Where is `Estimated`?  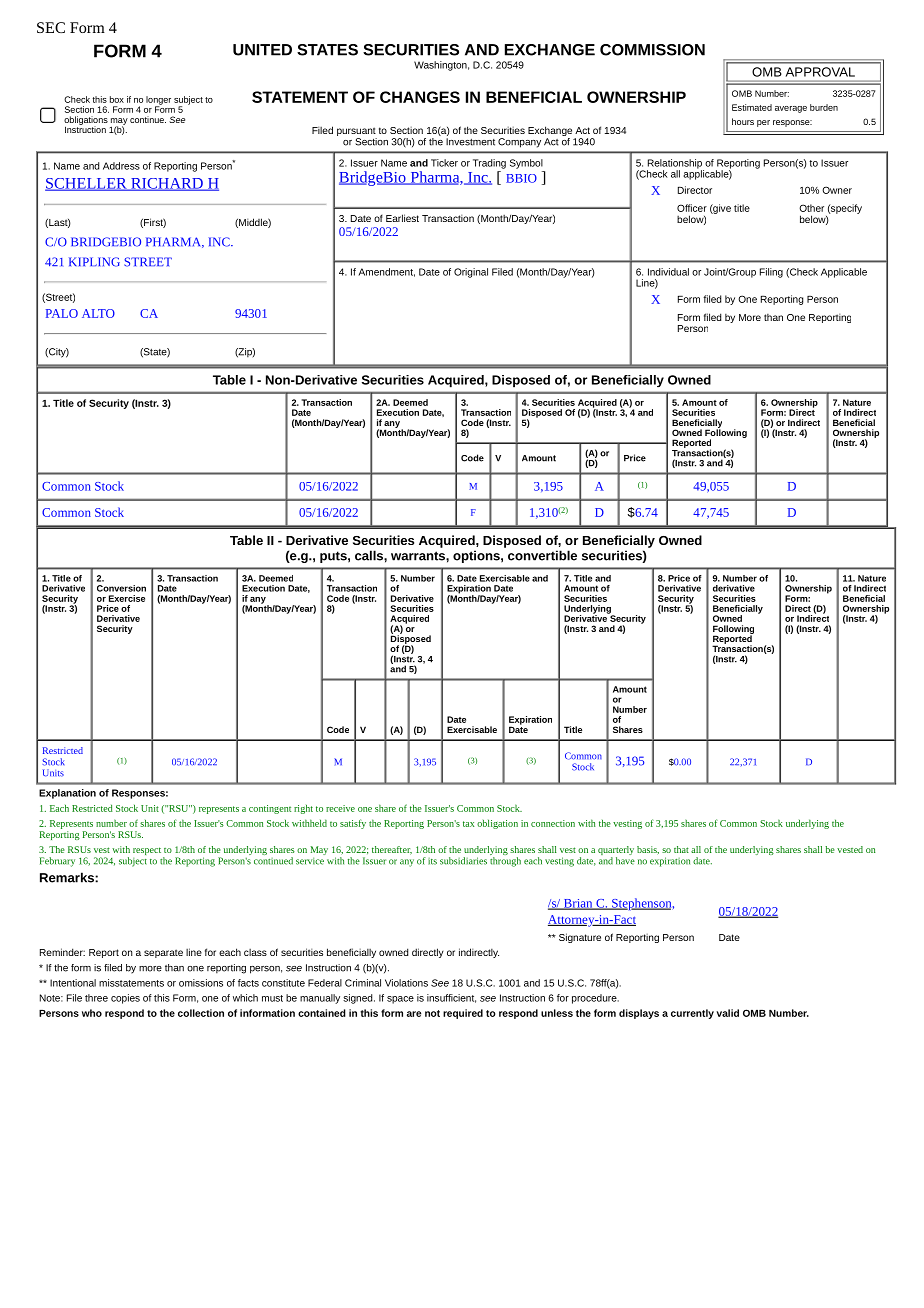
Estimated is located at coordinates (752, 107).
